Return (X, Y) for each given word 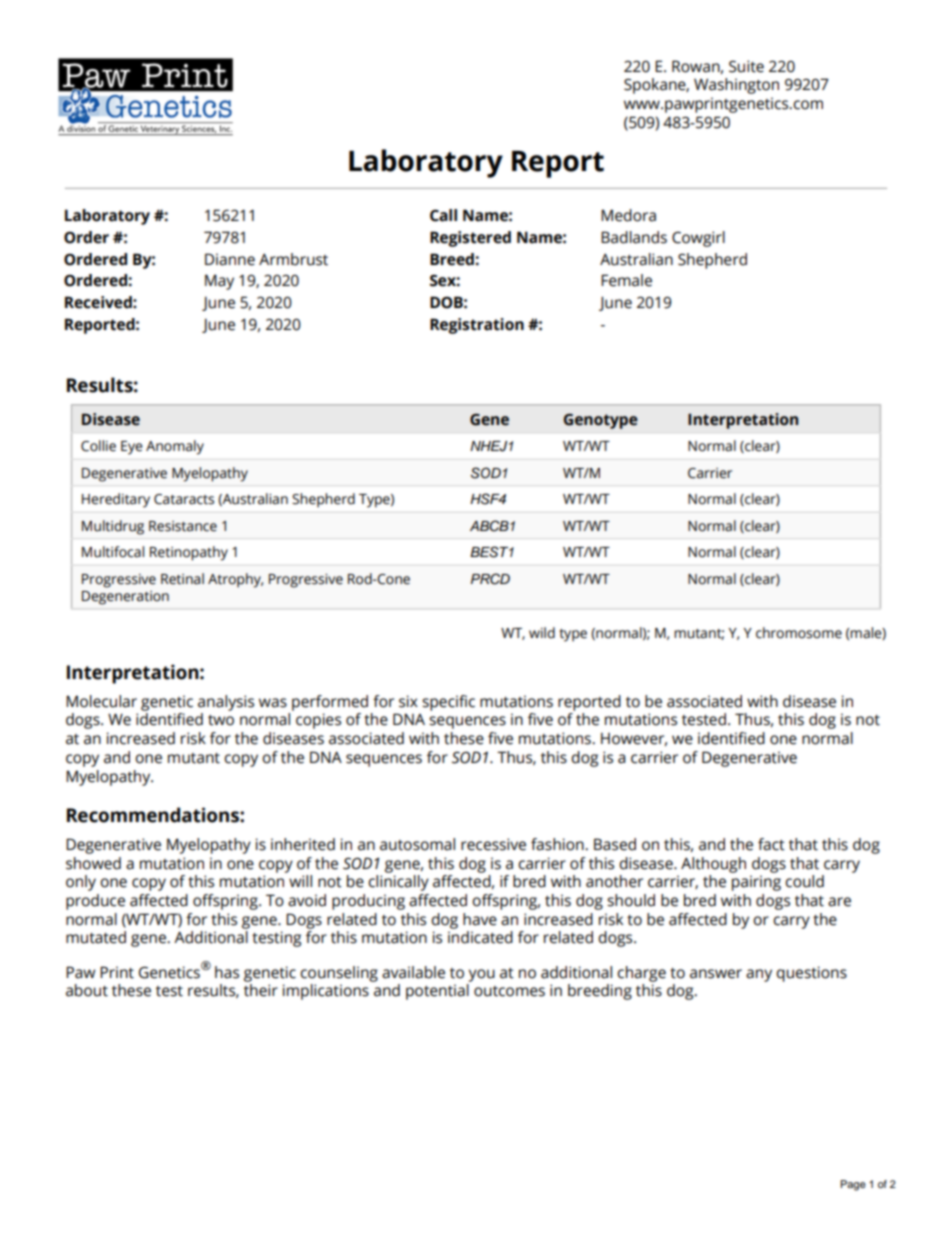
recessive (493, 844)
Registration (477, 326)
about (87, 990)
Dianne (230, 259)
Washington (736, 86)
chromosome (799, 633)
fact (771, 844)
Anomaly (175, 447)
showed (93, 863)
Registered (470, 239)
